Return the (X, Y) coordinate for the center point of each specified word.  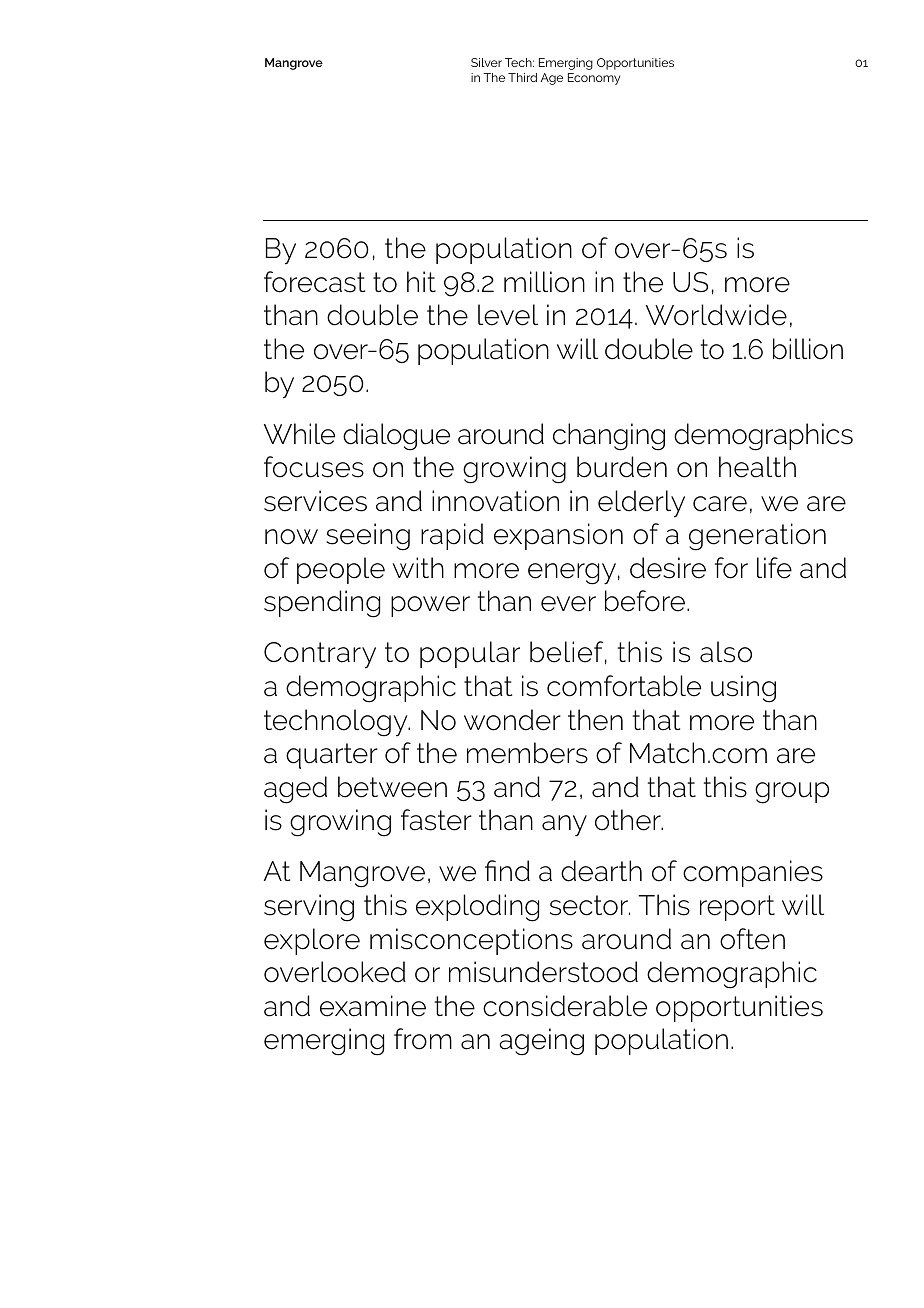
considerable (565, 1006)
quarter (332, 756)
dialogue (396, 437)
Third (522, 77)
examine (373, 1006)
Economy (594, 79)
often (752, 939)
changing (609, 437)
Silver (486, 62)
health (757, 467)
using (743, 689)
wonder (512, 720)
